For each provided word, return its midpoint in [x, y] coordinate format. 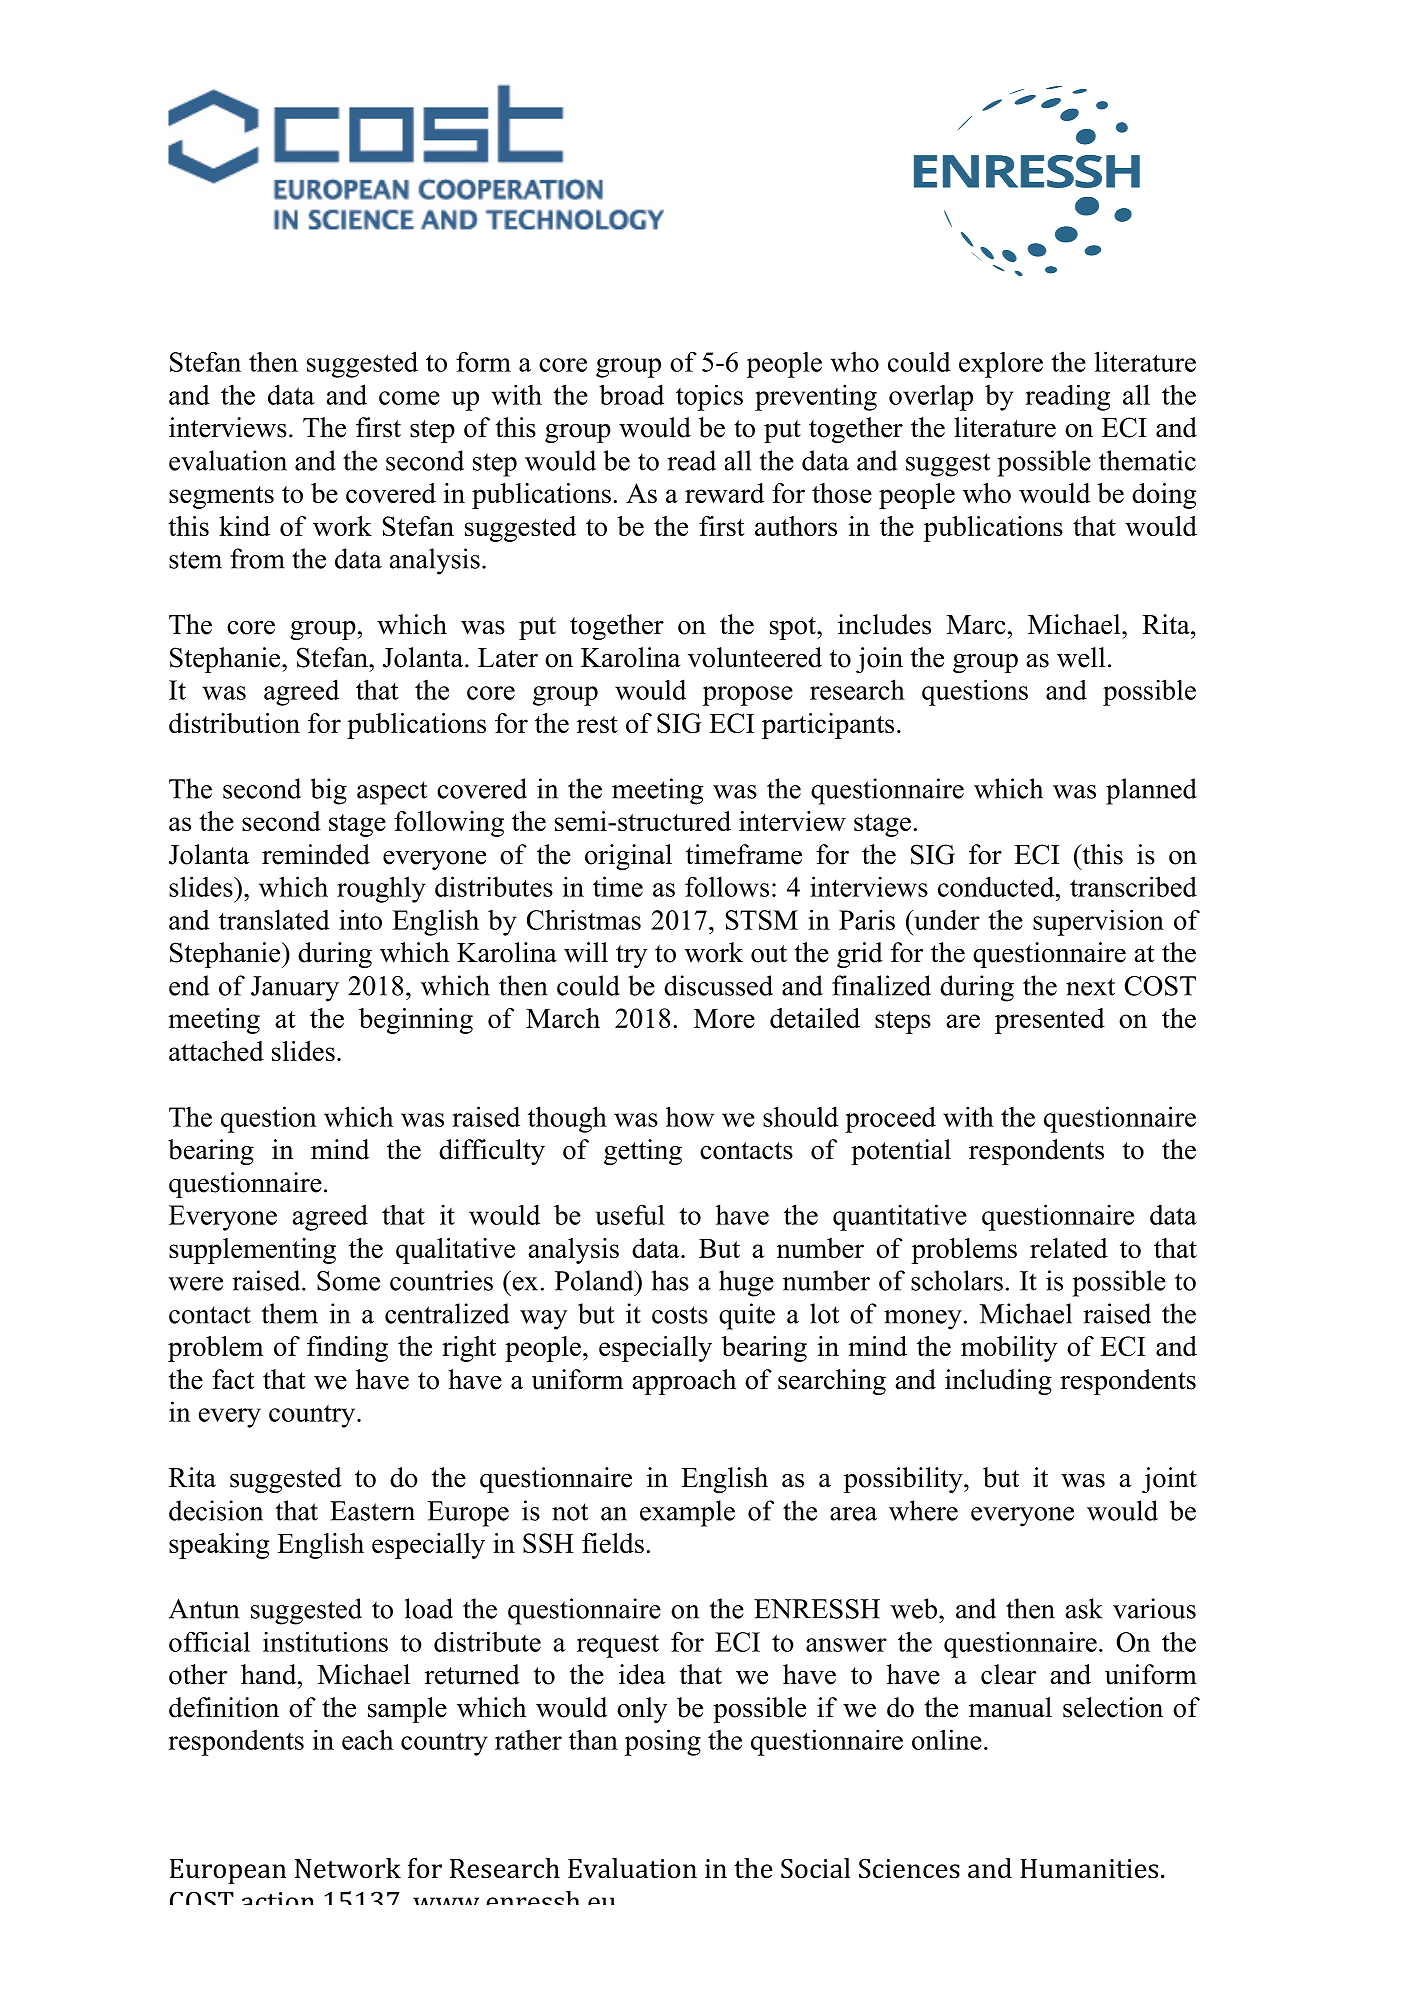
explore [1001, 365]
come [409, 398]
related [1069, 1248]
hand [270, 1674]
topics [709, 398]
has [670, 1280]
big [328, 791]
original [628, 857]
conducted [997, 886]
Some [348, 1281]
